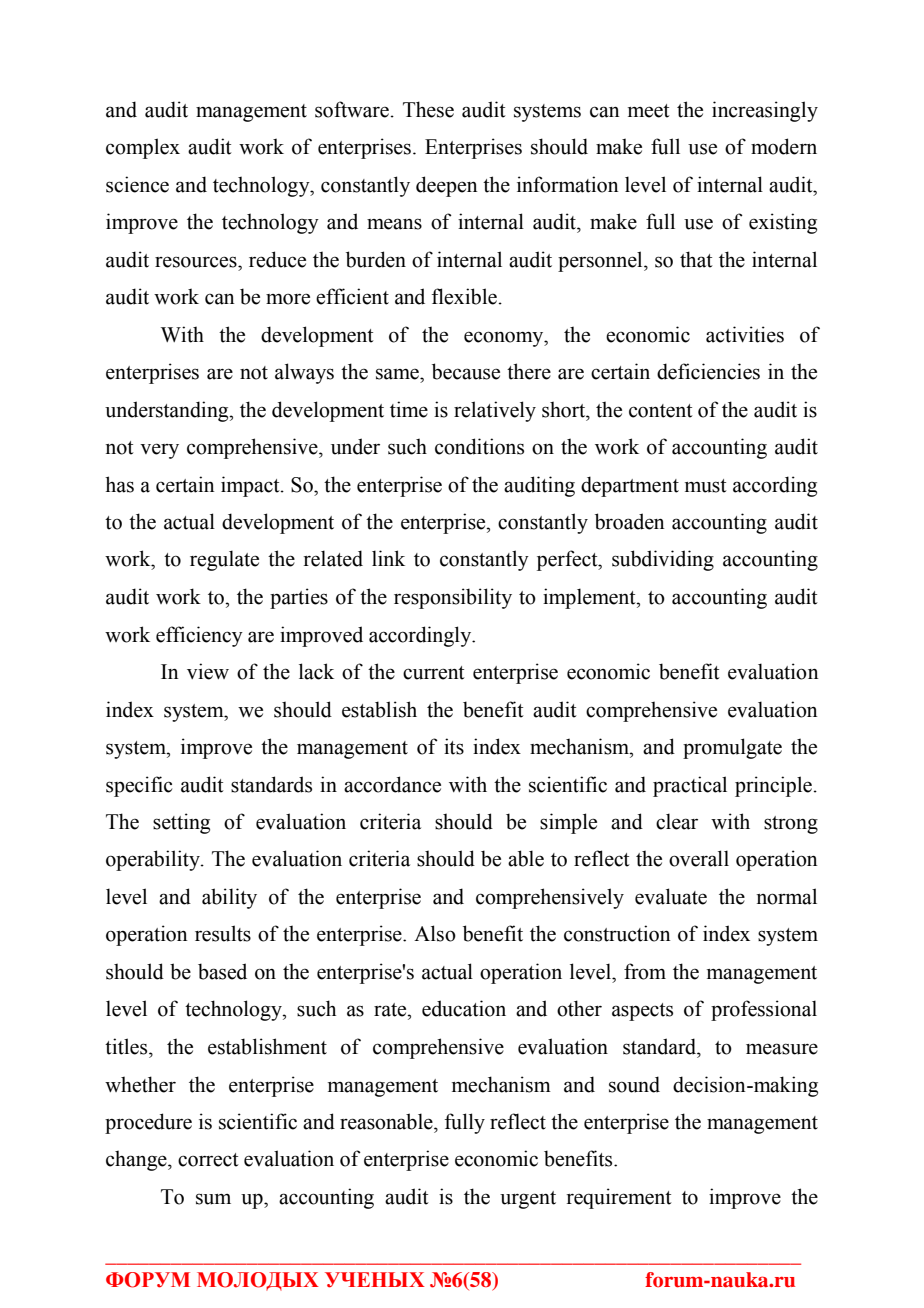 The height and width of the screenshot is (1308, 924). What do you see at coordinates (197, 262) in the screenshot?
I see `resources` at bounding box center [197, 262].
